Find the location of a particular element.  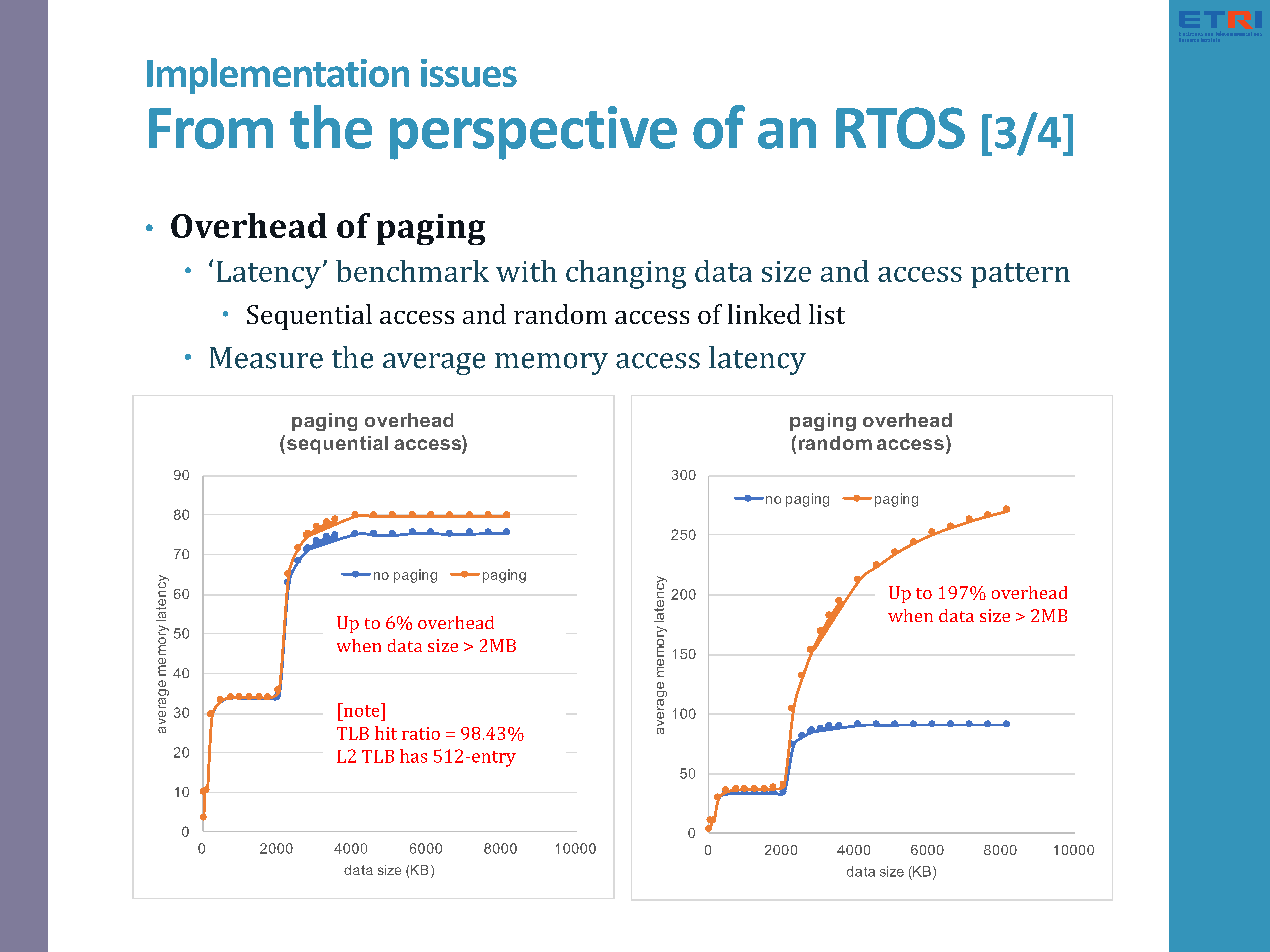

linked is located at coordinates (764, 314).
